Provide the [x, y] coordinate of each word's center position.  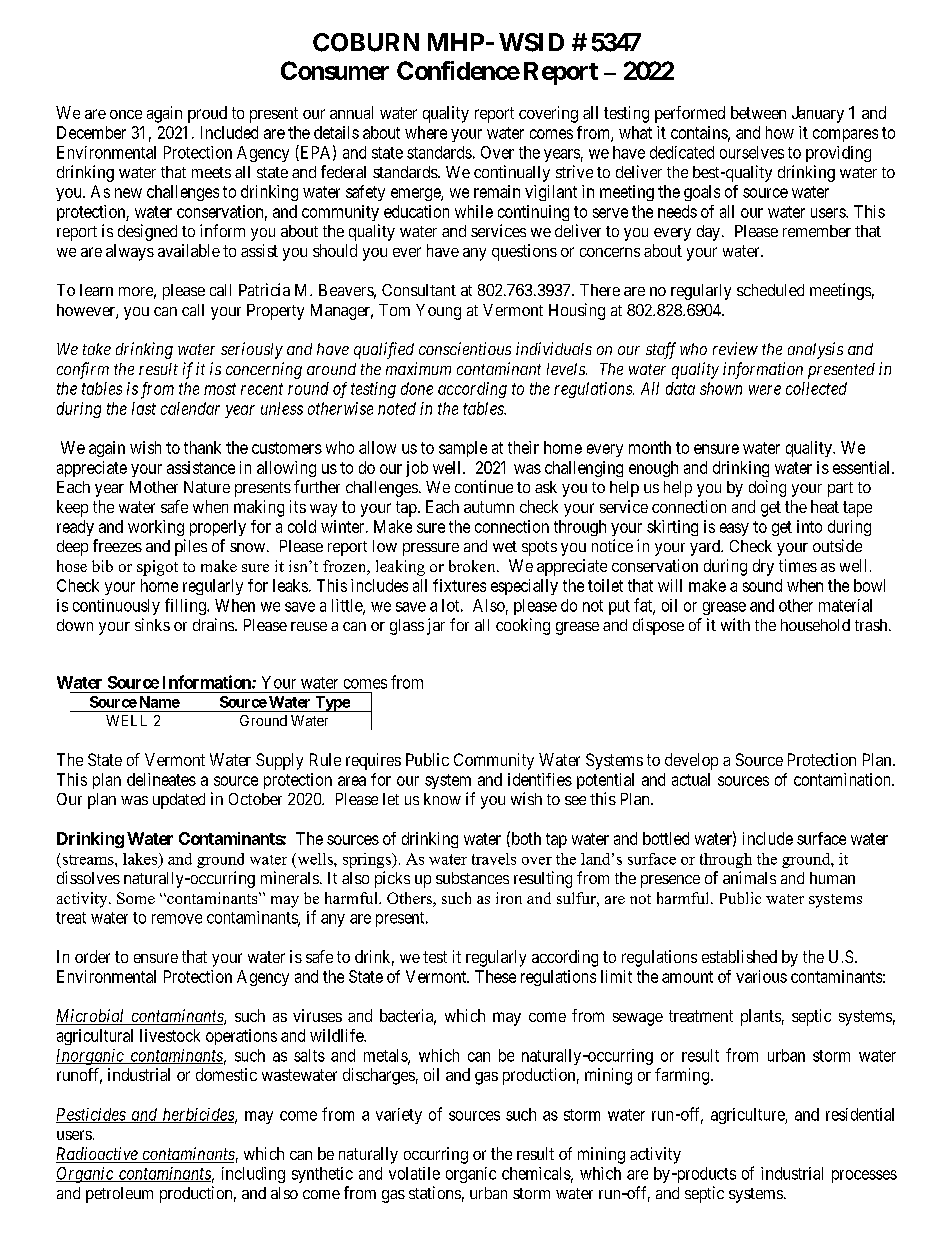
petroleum [119, 1195]
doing [767, 488]
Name [160, 702]
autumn [489, 507]
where [426, 132]
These [495, 976]
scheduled [770, 290]
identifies [540, 779]
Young [438, 312]
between [758, 112]
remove [177, 919]
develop [691, 761]
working [156, 528]
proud [207, 114]
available [189, 250]
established [739, 956]
